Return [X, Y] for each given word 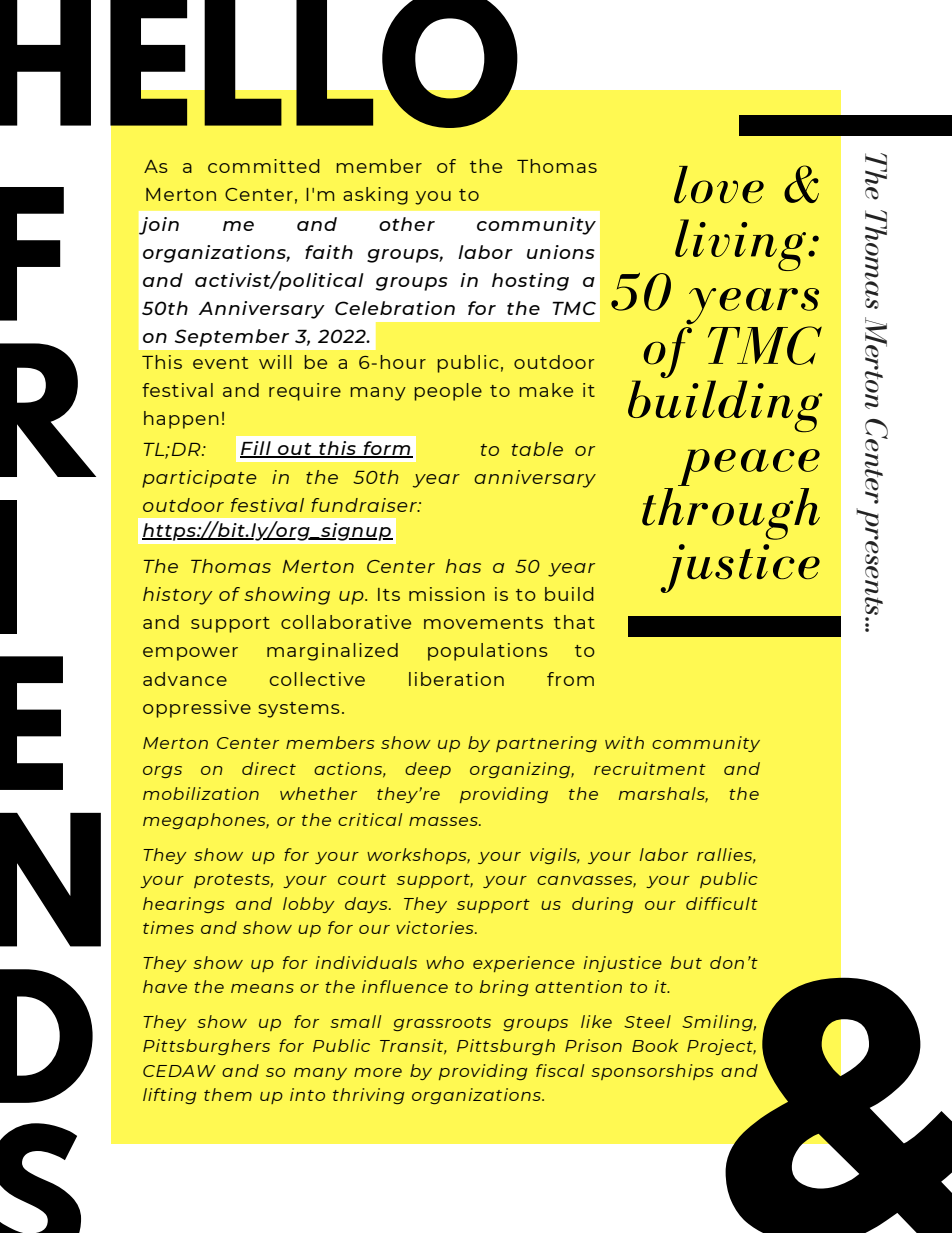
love [719, 185]
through [731, 512]
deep [428, 770]
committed [264, 166]
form [387, 449]
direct [269, 768]
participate [199, 479]
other [407, 224]
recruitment [650, 768]
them [228, 1094]
